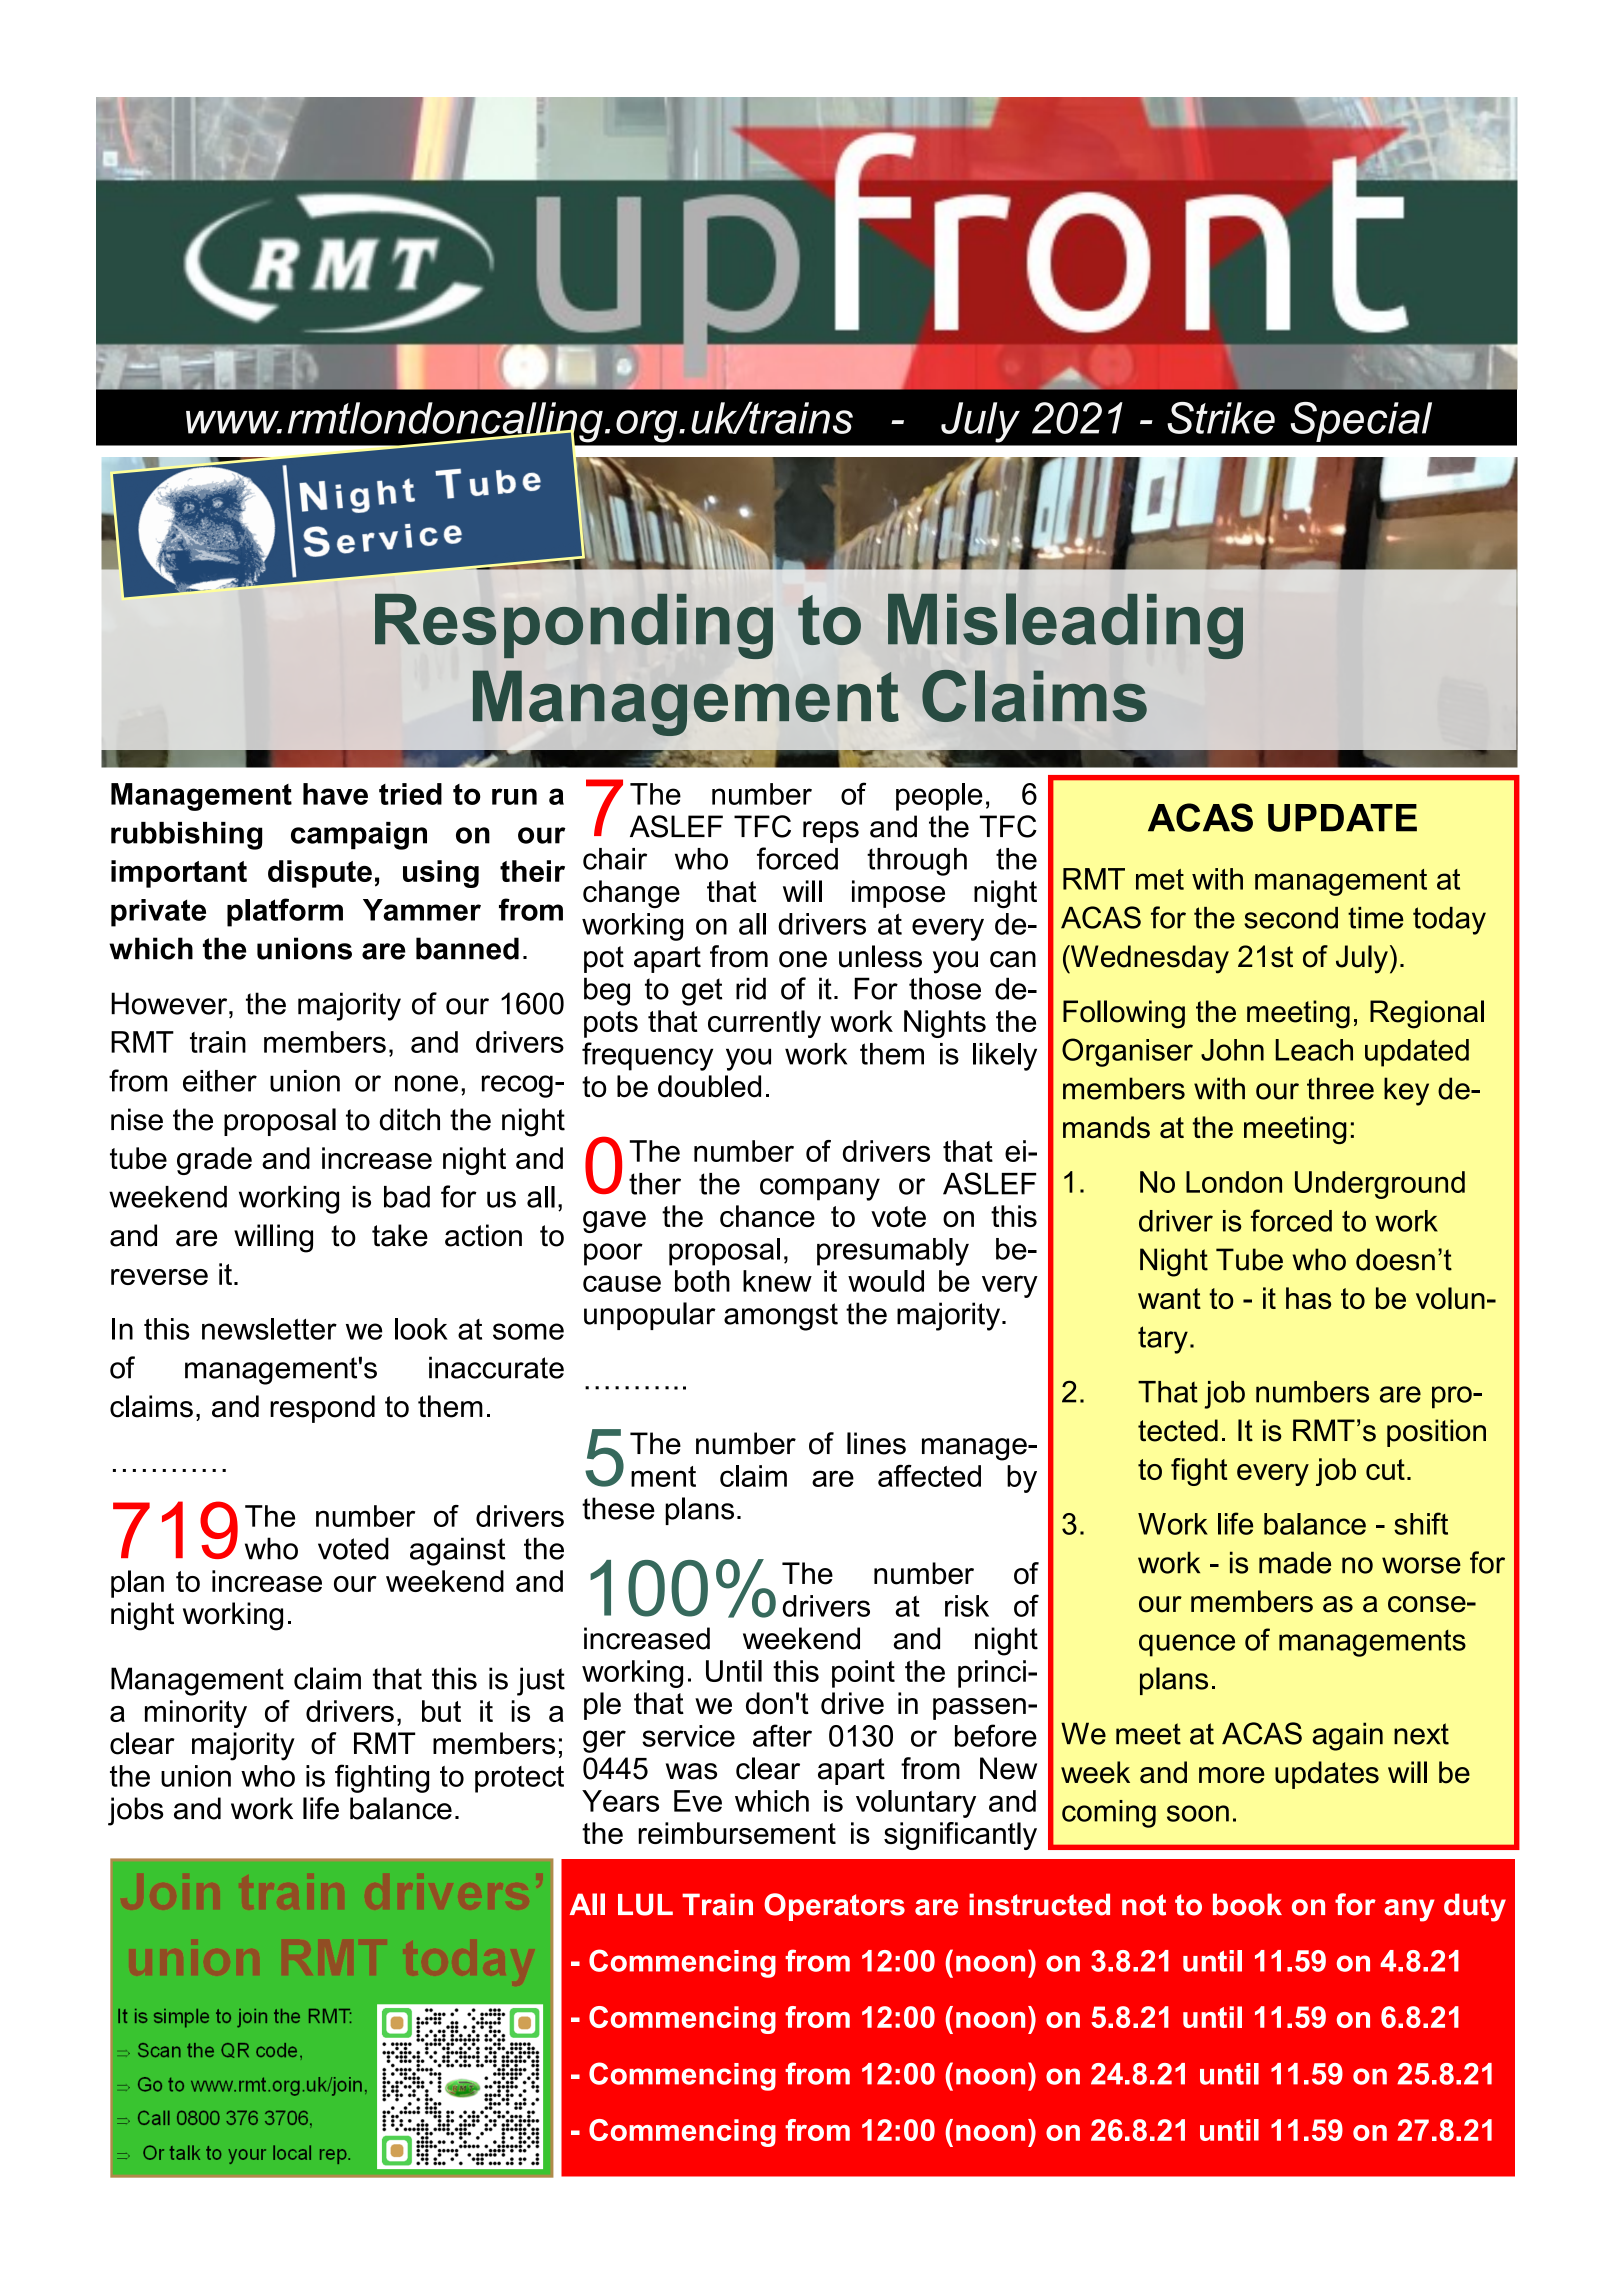 The image size is (1615, 2284). What do you see at coordinates (834, 1907) in the screenshot?
I see `Operators` at bounding box center [834, 1907].
